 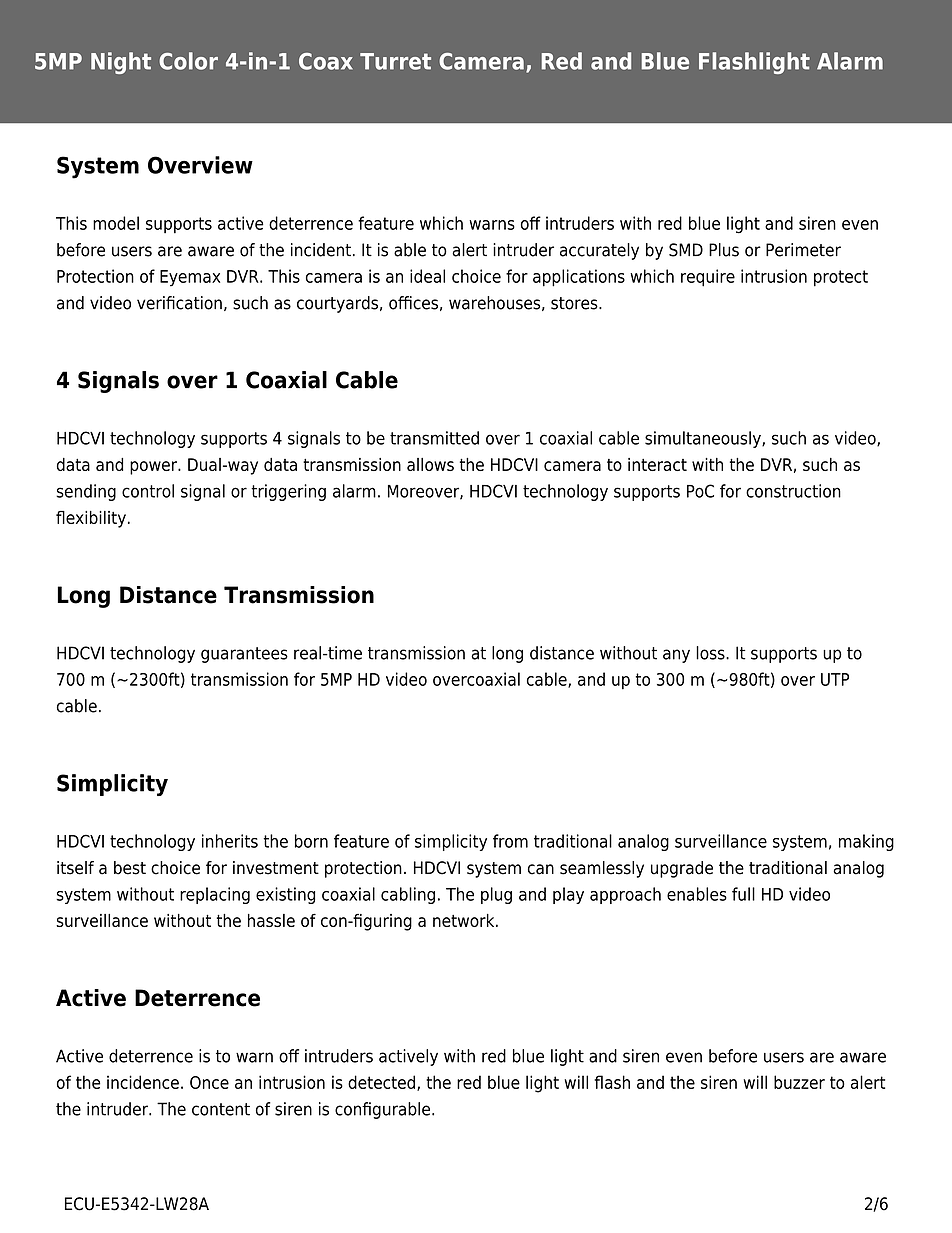 I want to click on loss, so click(x=711, y=653).
